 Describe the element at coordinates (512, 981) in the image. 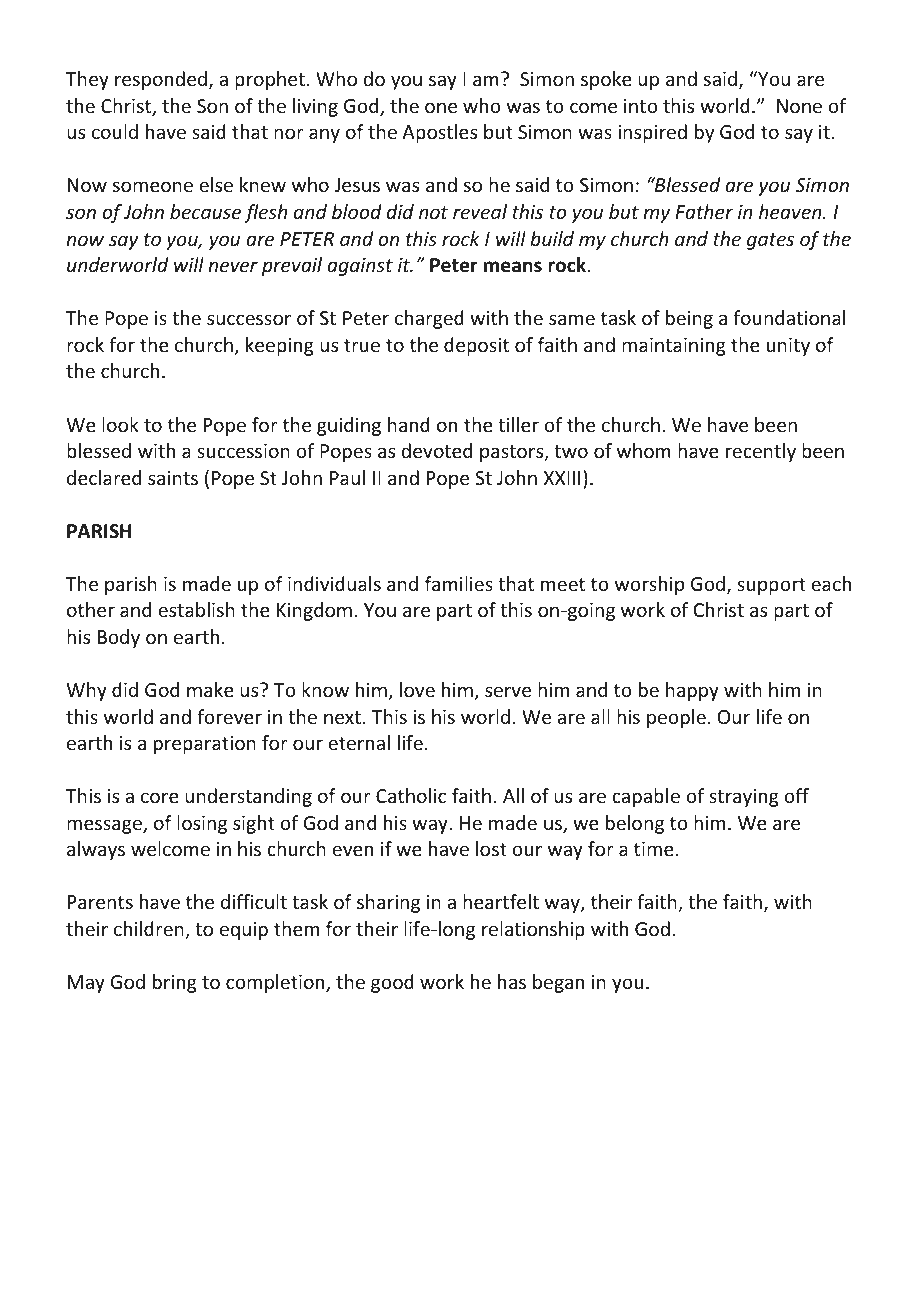

I see `has` at that location.
